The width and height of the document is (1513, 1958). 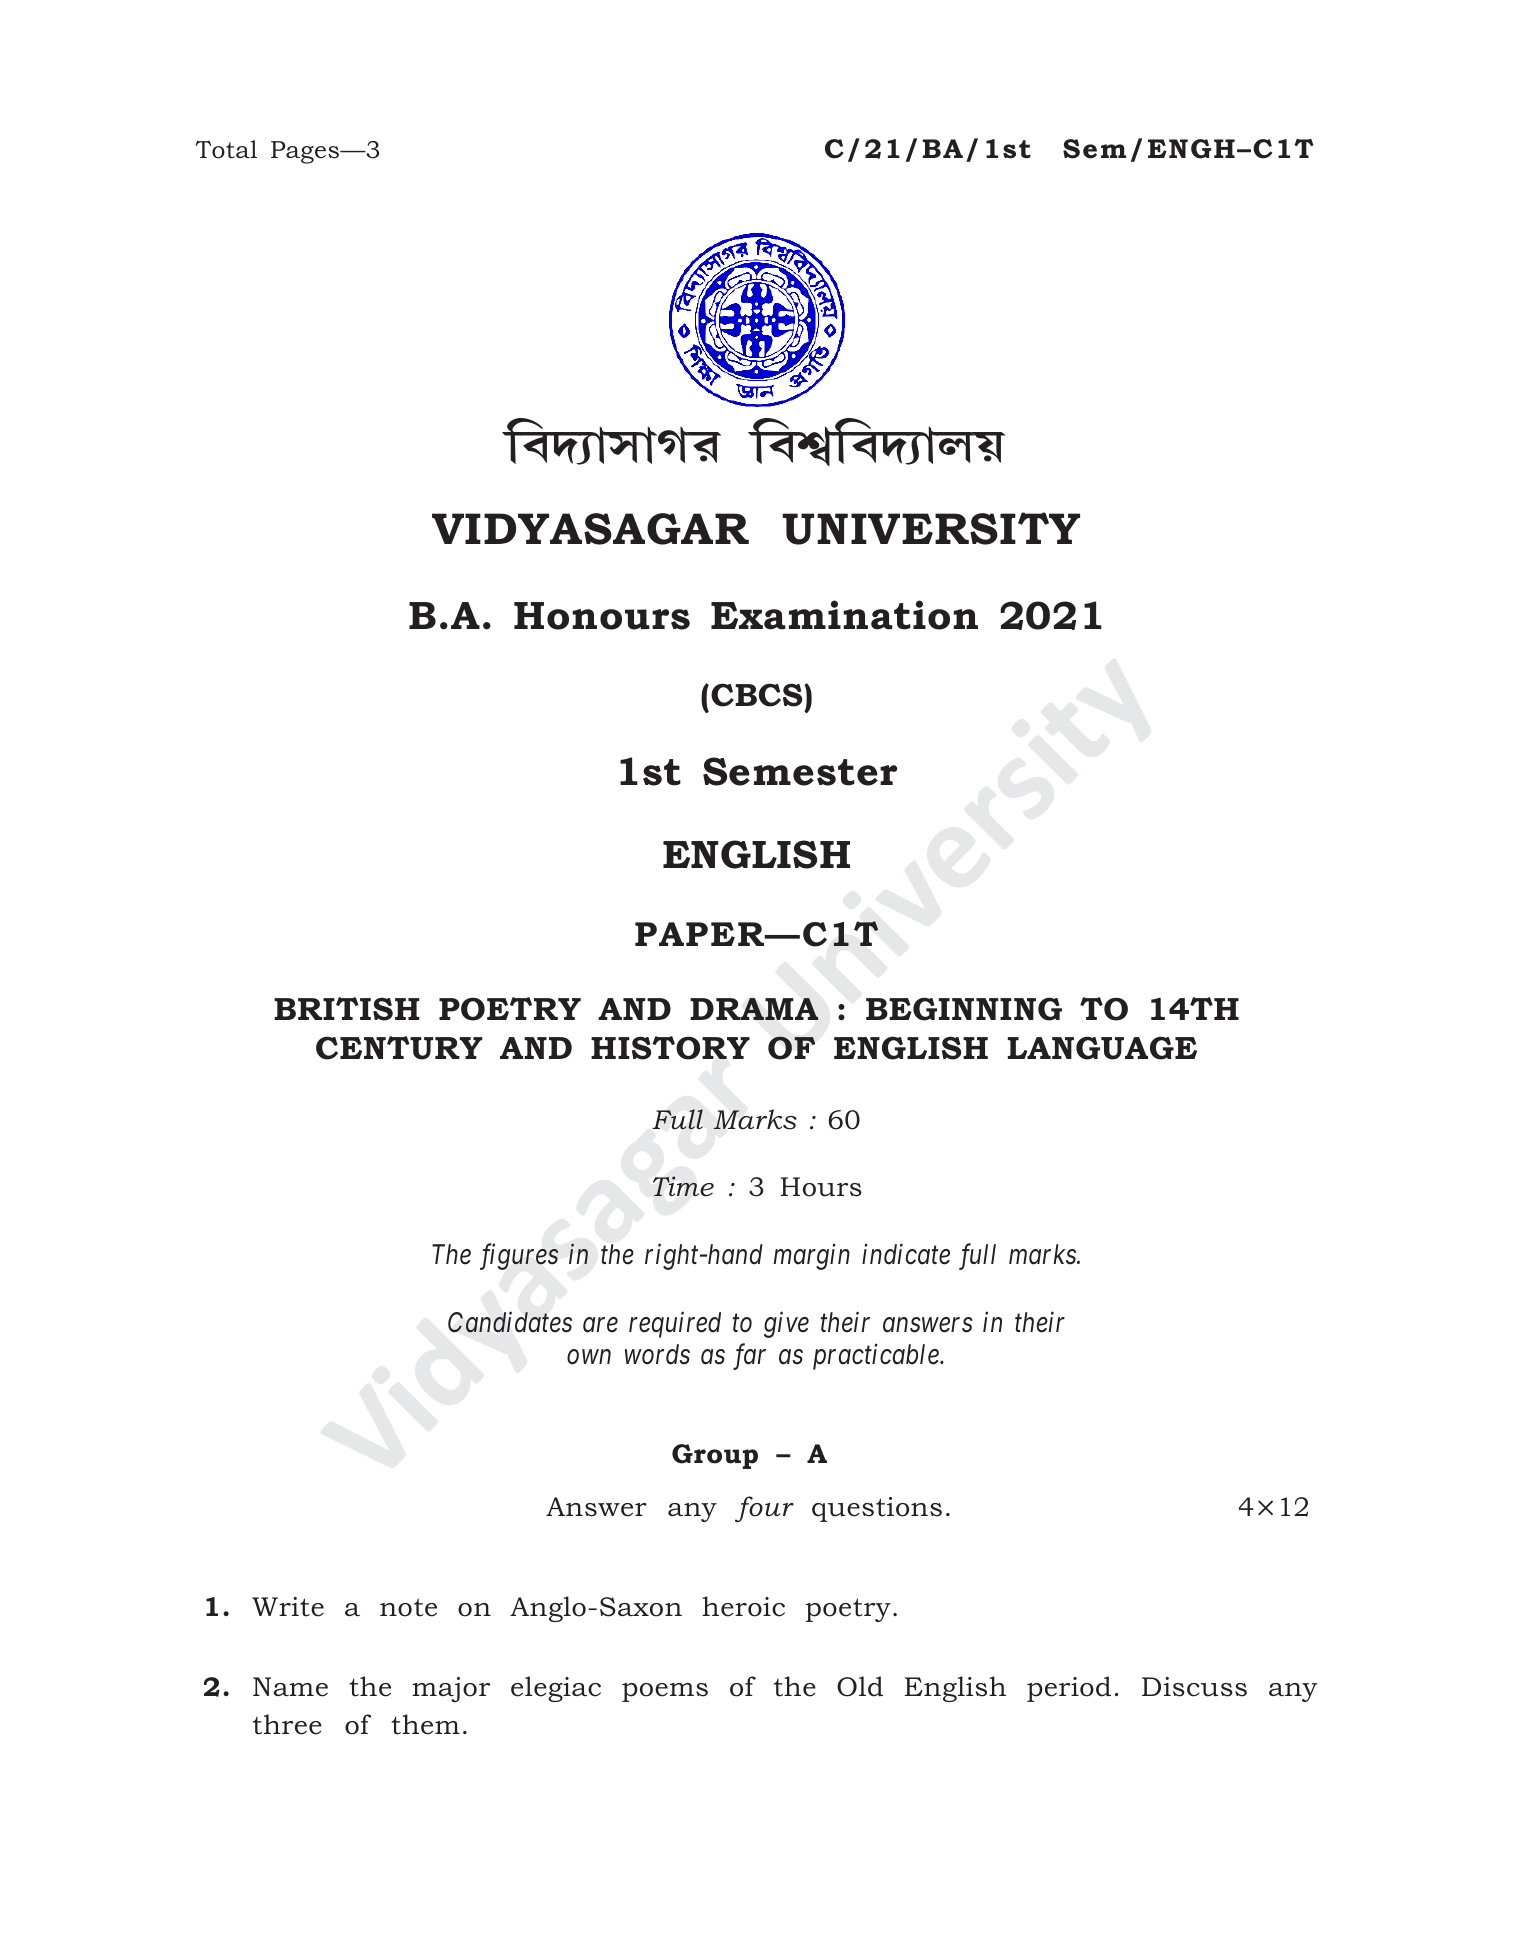 What do you see at coordinates (510, 1322) in the document?
I see `Candidates` at bounding box center [510, 1322].
